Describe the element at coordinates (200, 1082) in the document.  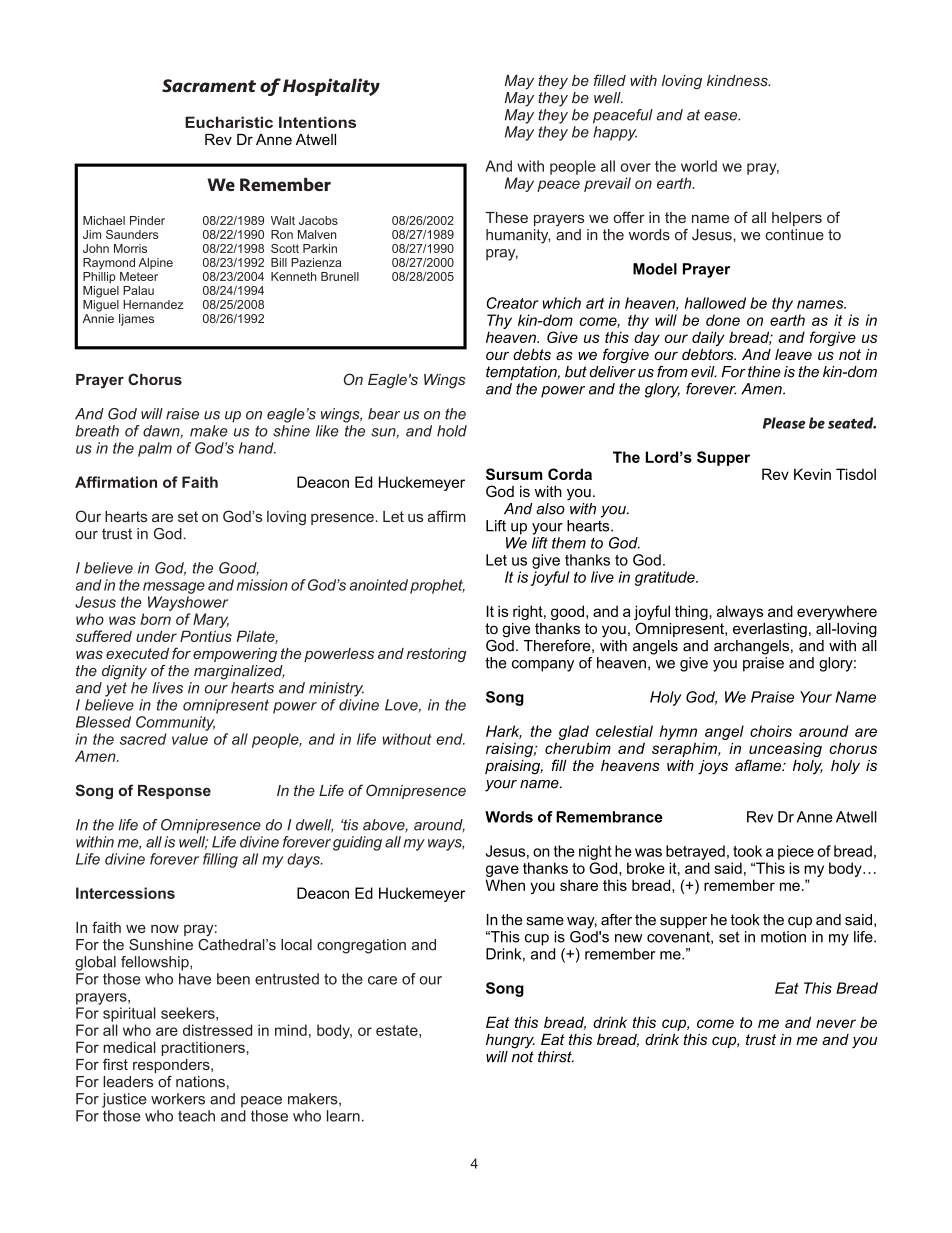
I see `nations` at that location.
